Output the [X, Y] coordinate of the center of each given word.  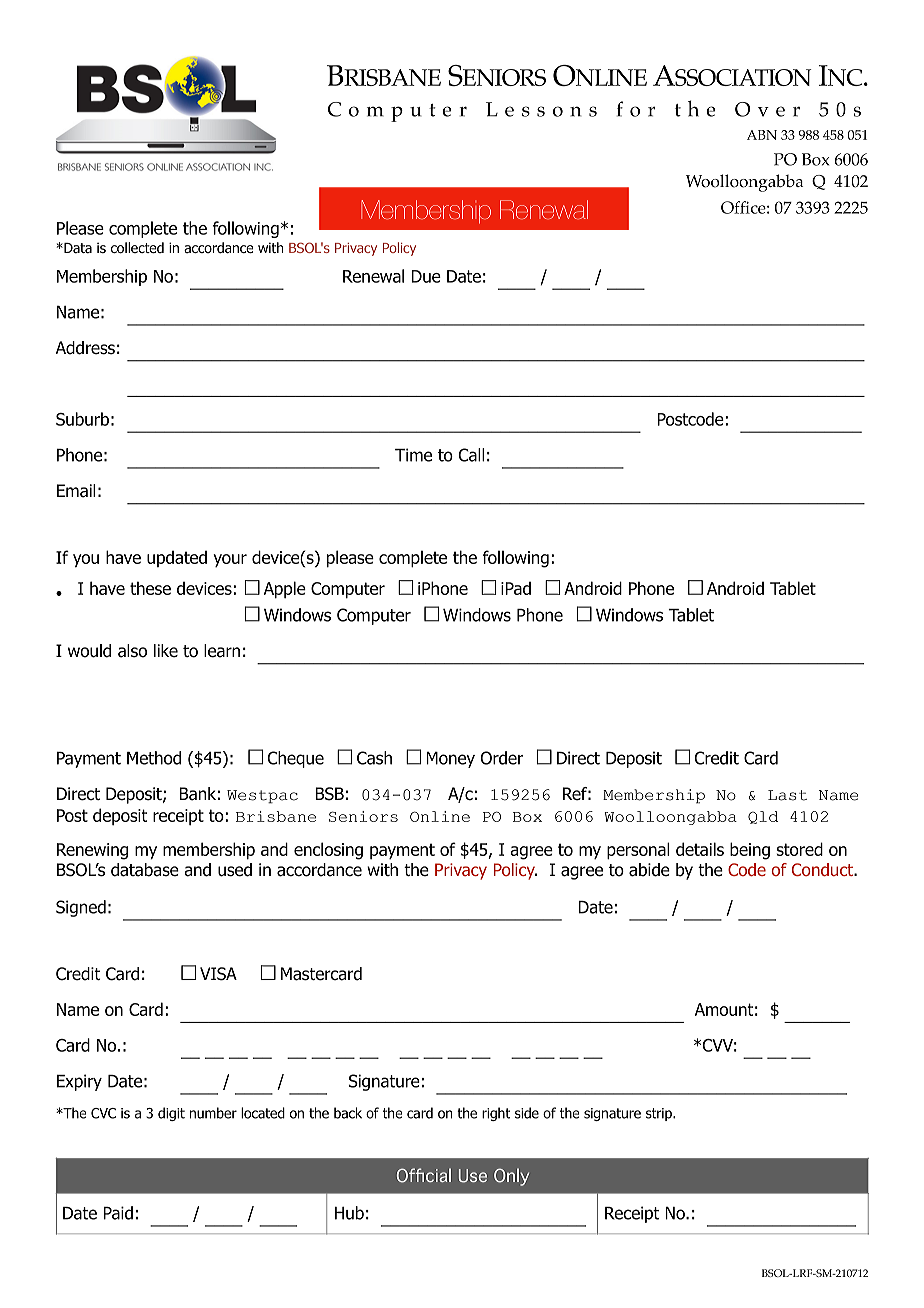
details [700, 849]
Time [413, 455]
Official [424, 1175]
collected [137, 248]
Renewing [92, 851]
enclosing [328, 851]
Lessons [541, 109]
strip [660, 1114]
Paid [118, 1213]
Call [472, 455]
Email [76, 491]
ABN [762, 135]
